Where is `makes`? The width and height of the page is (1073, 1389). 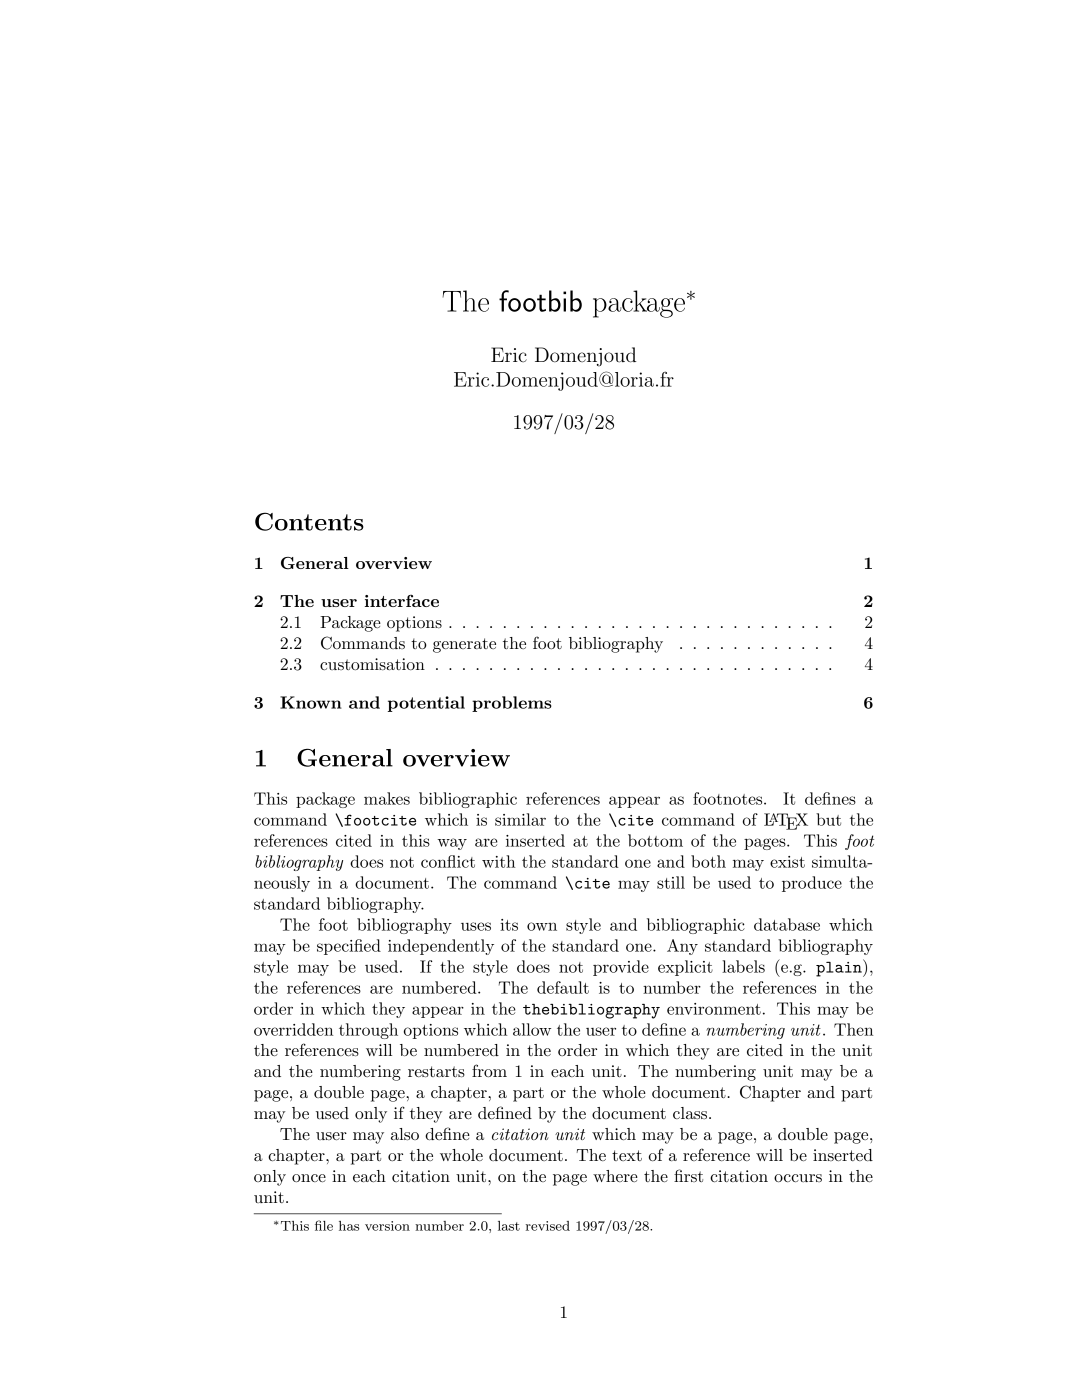
makes is located at coordinates (387, 798).
